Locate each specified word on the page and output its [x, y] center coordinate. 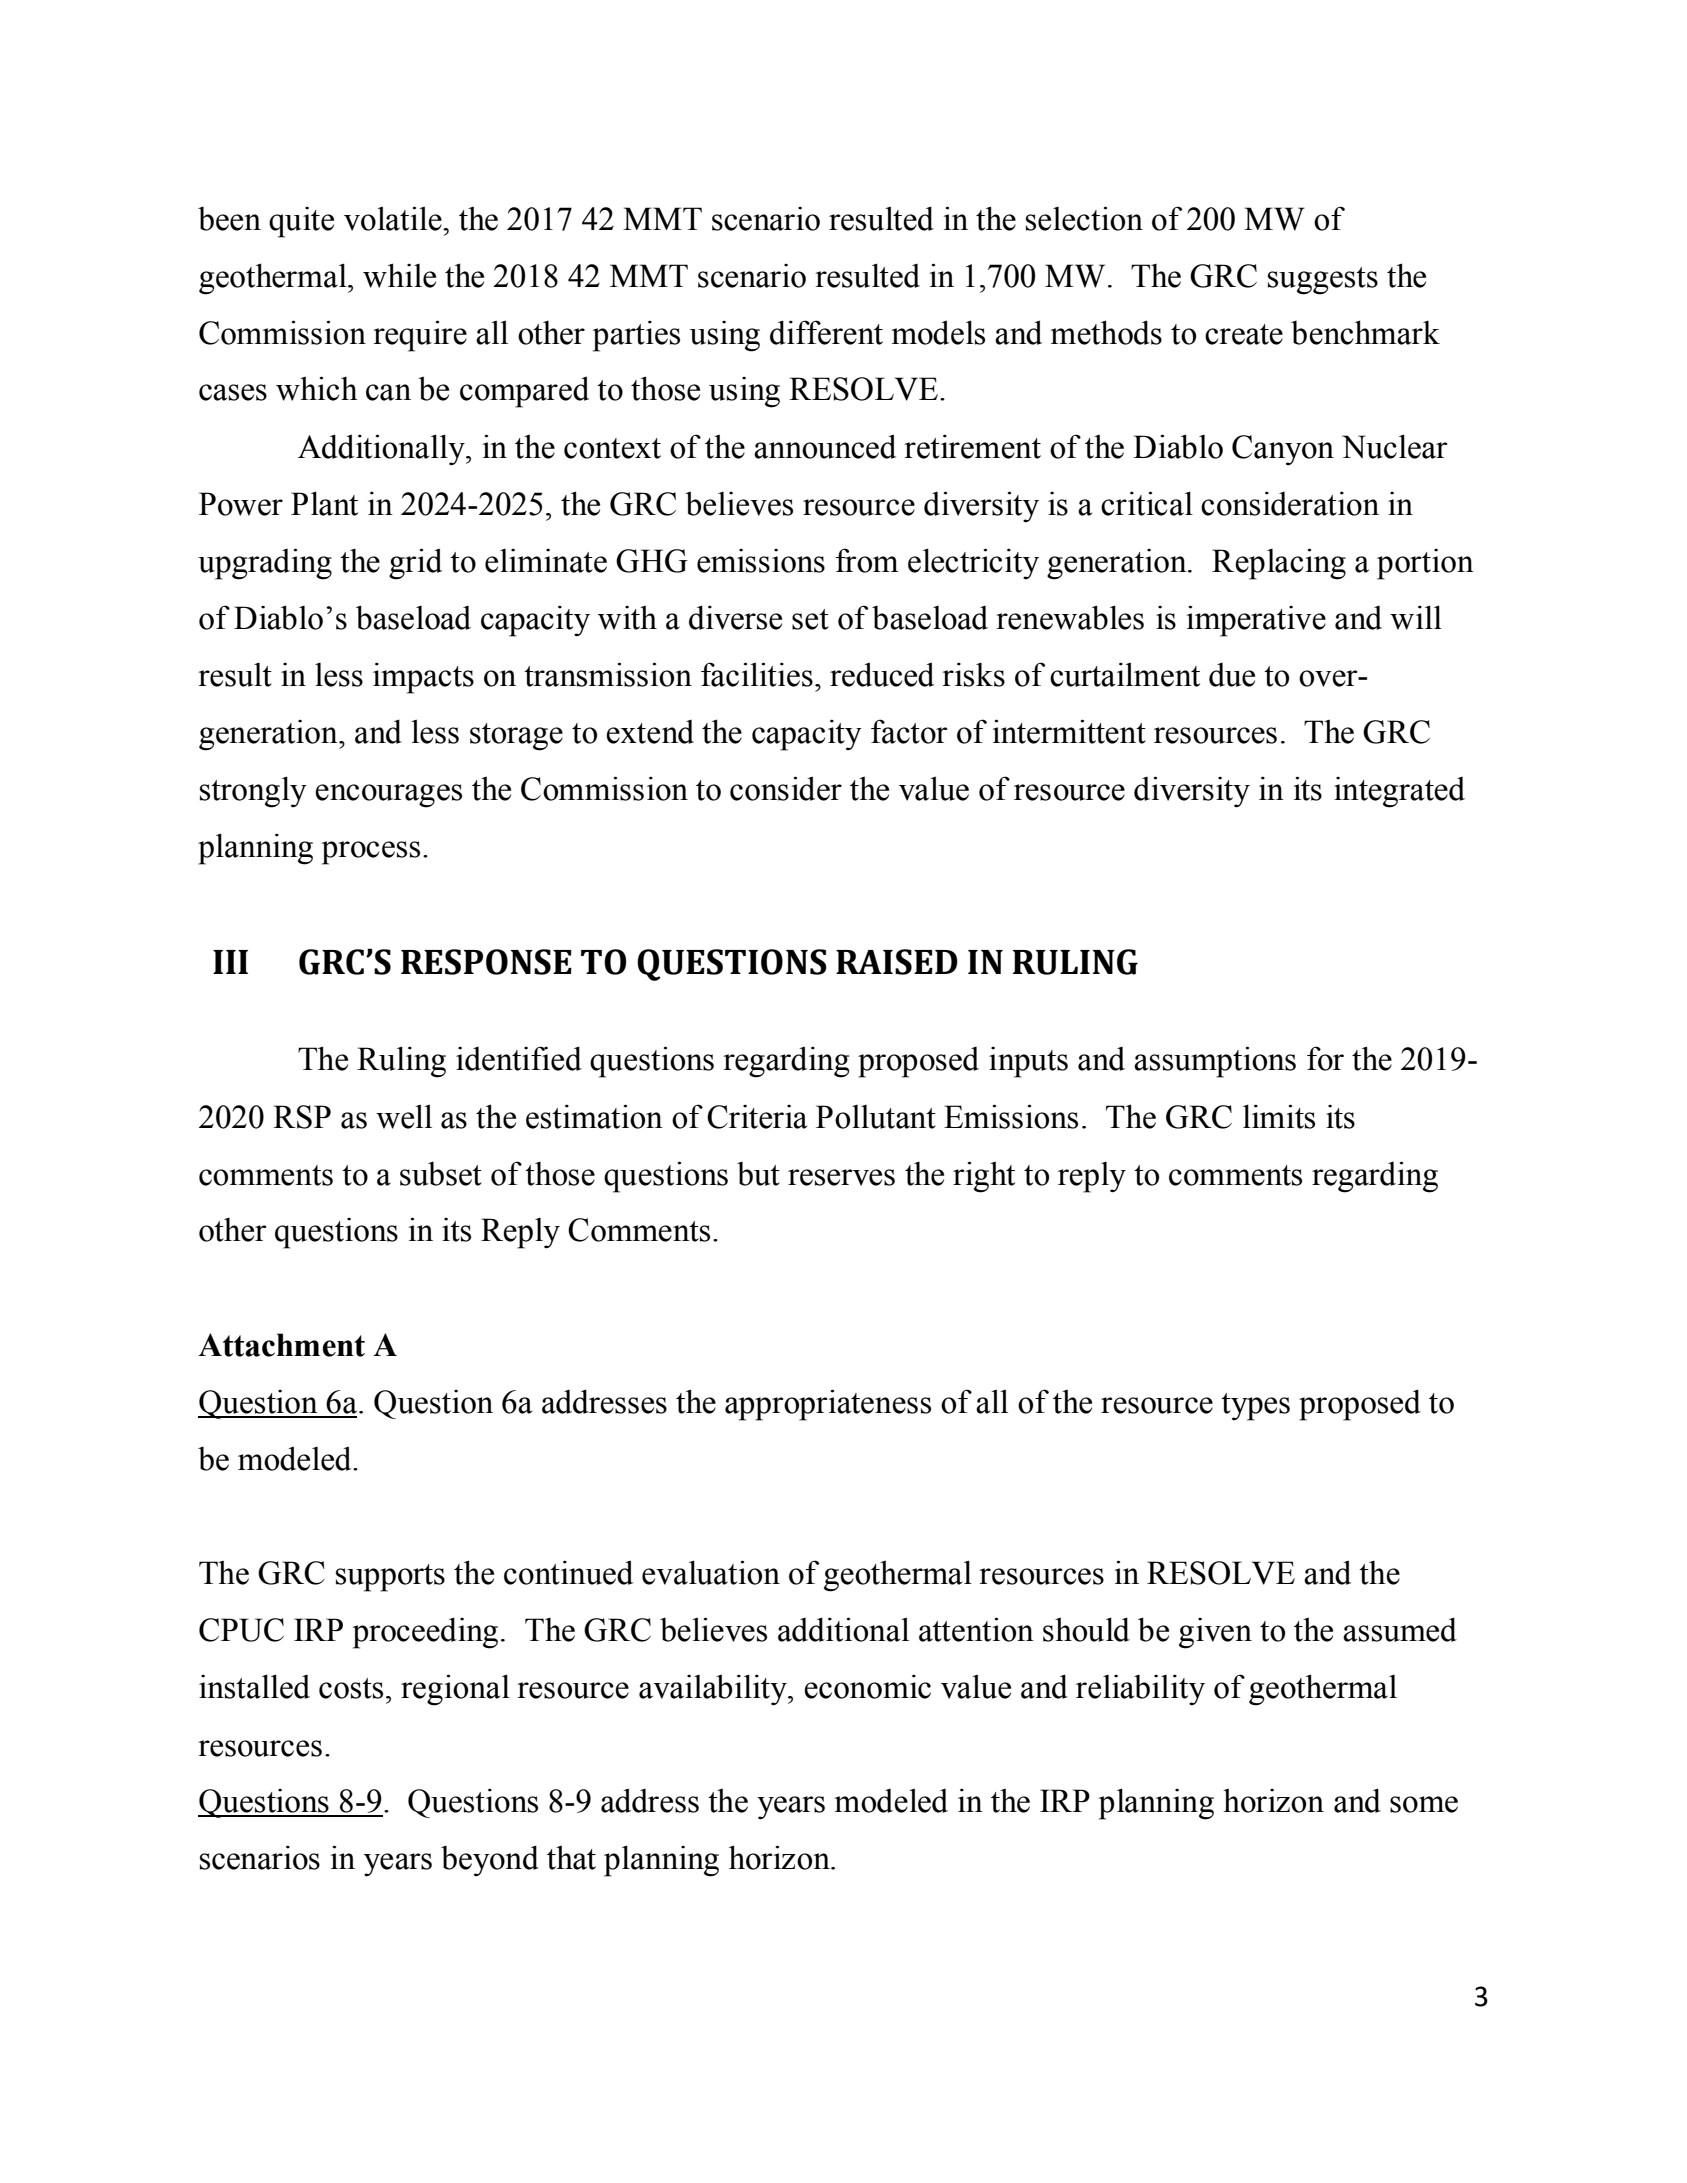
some [1424, 1804]
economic [867, 1686]
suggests [1323, 281]
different [826, 332]
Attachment [281, 1345]
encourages [388, 796]
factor [909, 731]
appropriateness [828, 1405]
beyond [490, 1860]
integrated [1399, 792]
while [399, 275]
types [1255, 1407]
